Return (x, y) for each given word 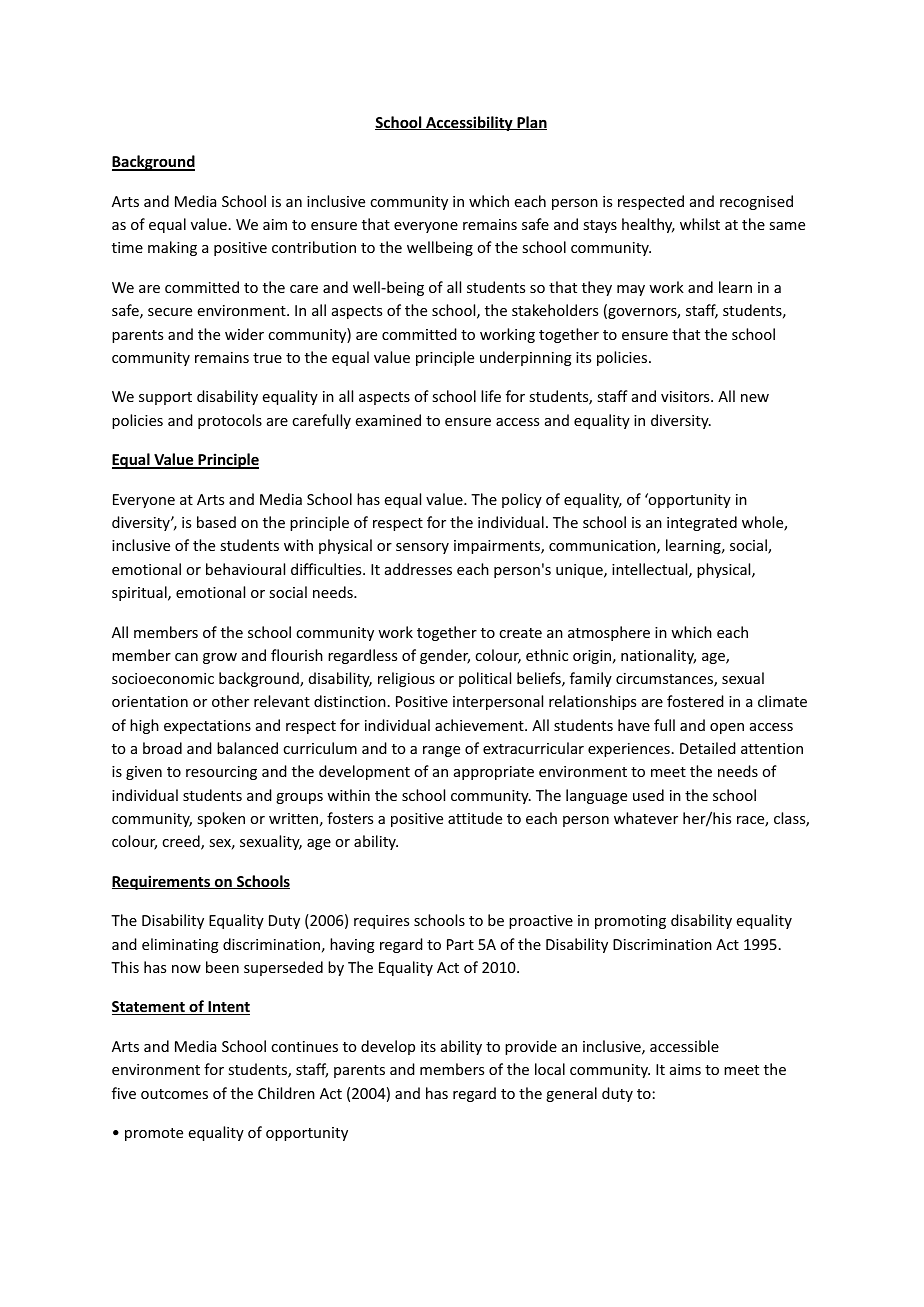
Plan (531, 123)
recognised (756, 202)
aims (685, 1069)
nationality (658, 656)
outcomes (174, 1094)
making (172, 248)
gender (445, 656)
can (186, 657)
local (550, 1069)
